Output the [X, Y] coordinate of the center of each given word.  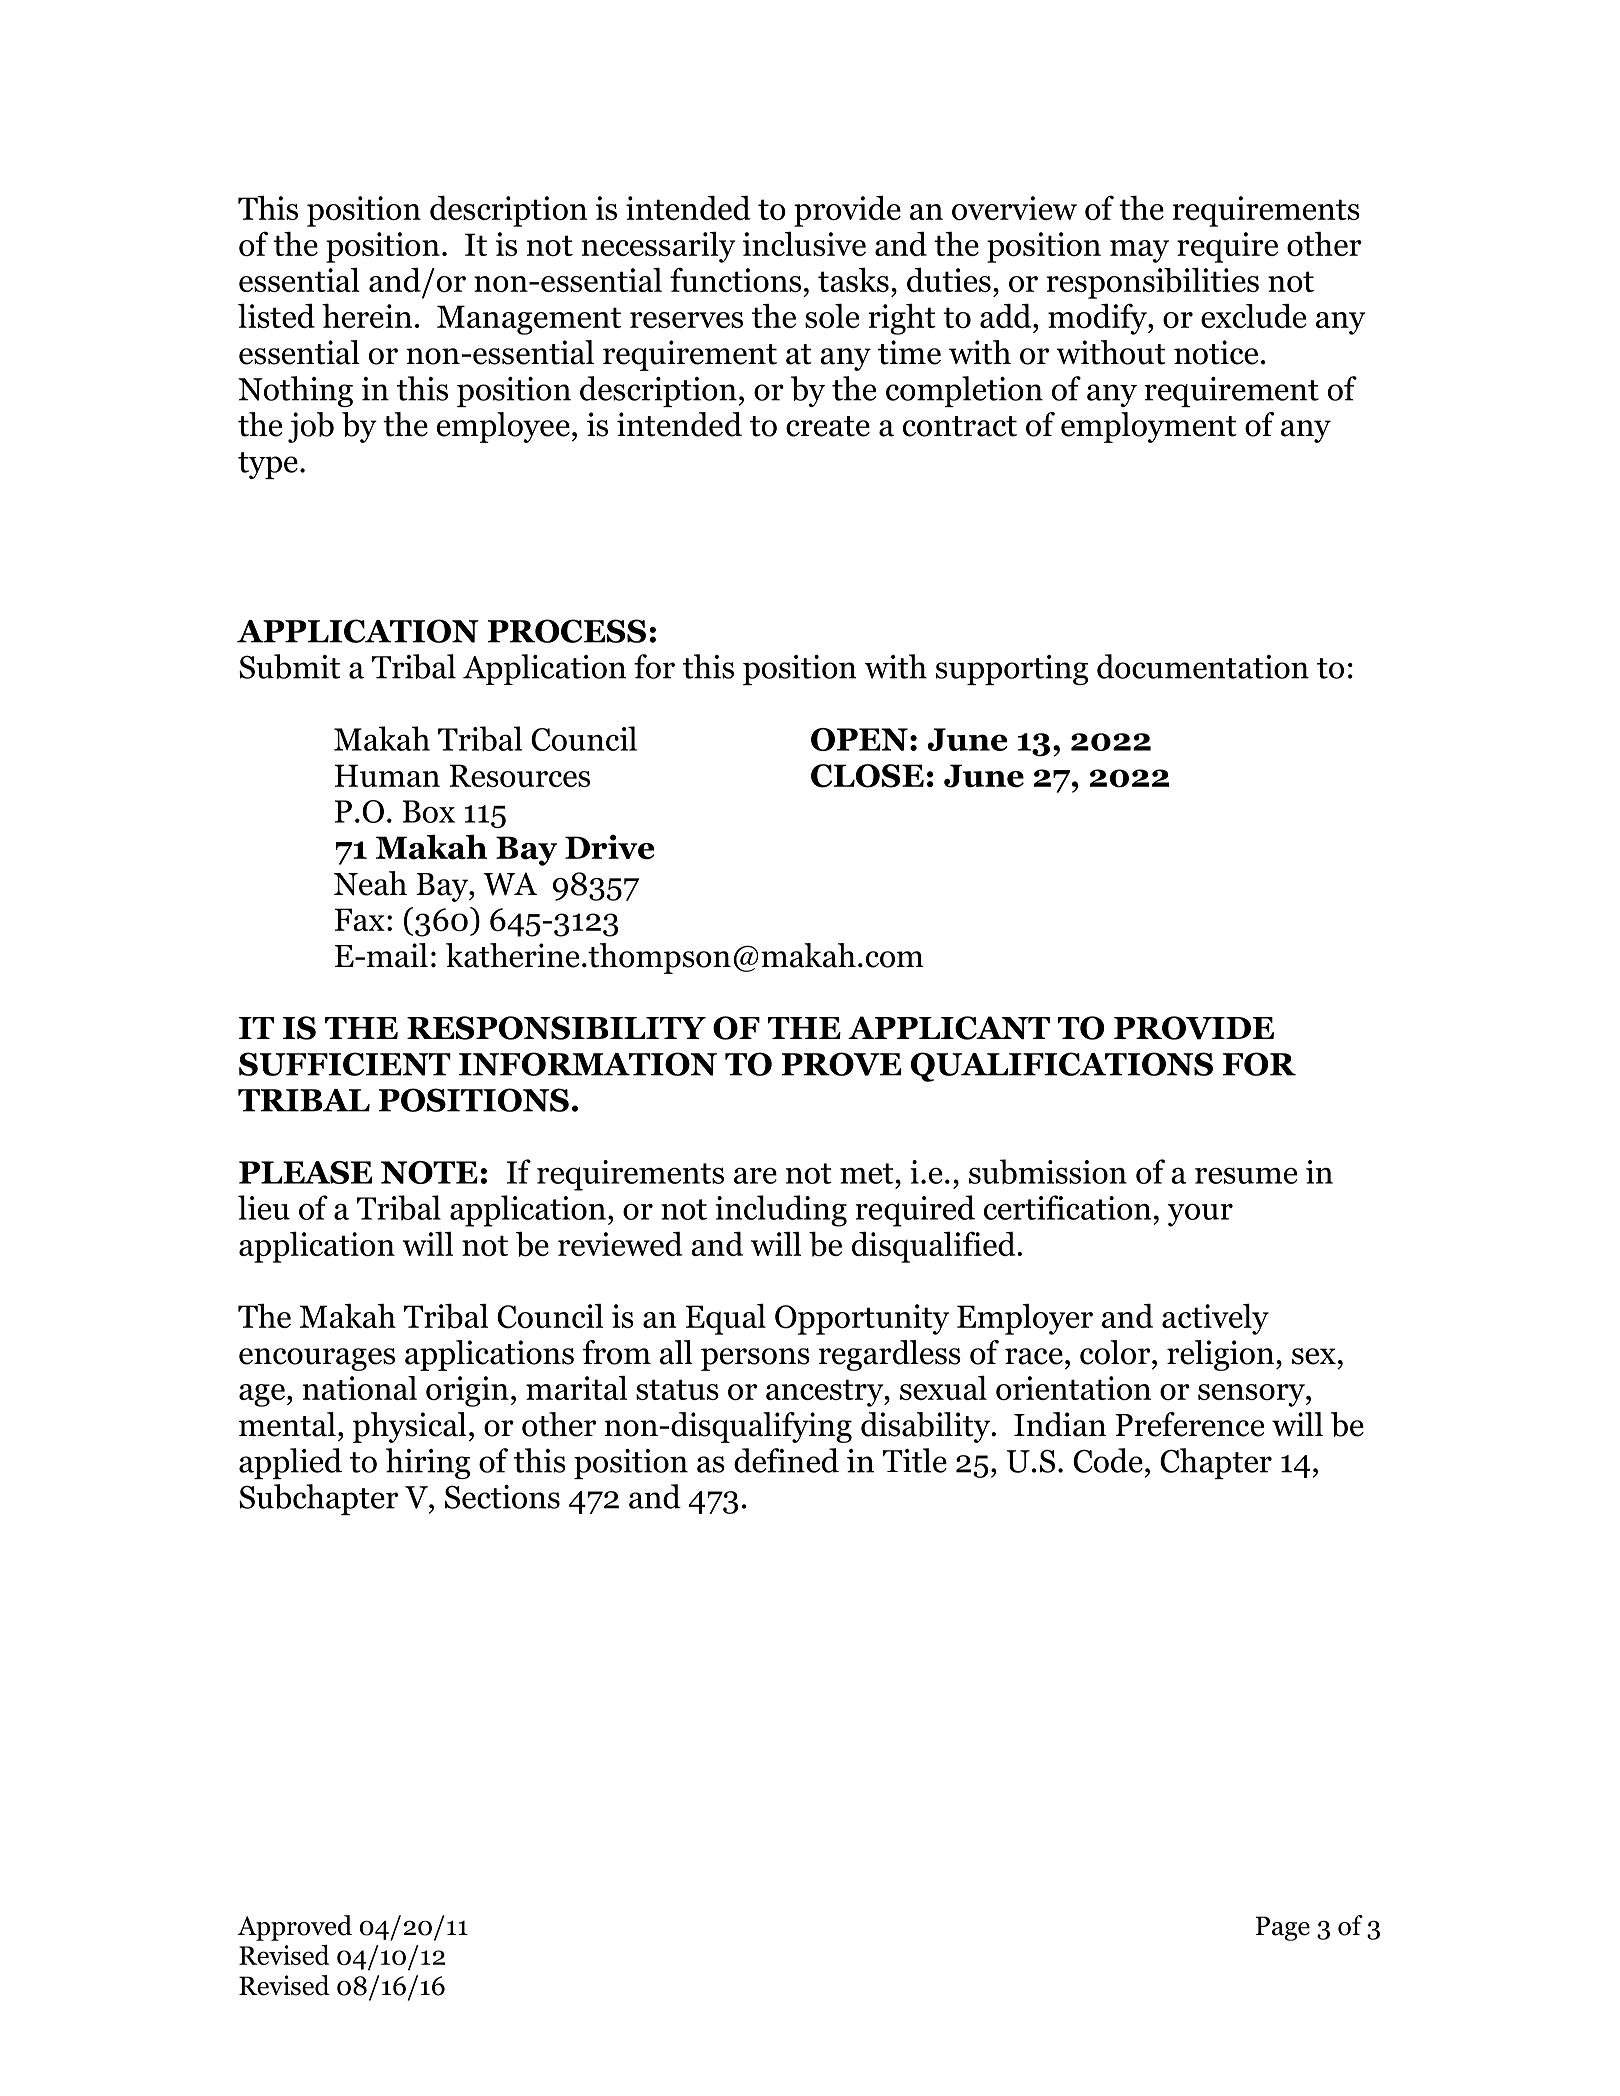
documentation [1203, 666]
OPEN [859, 739]
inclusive [804, 243]
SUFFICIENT [345, 1064]
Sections [502, 1497]
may [1139, 251]
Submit [289, 666]
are [755, 1175]
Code [1108, 1460]
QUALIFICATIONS [1062, 1067]
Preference [1190, 1424]
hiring [428, 1463]
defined [786, 1460]
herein [367, 315]
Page [1283, 1928]
